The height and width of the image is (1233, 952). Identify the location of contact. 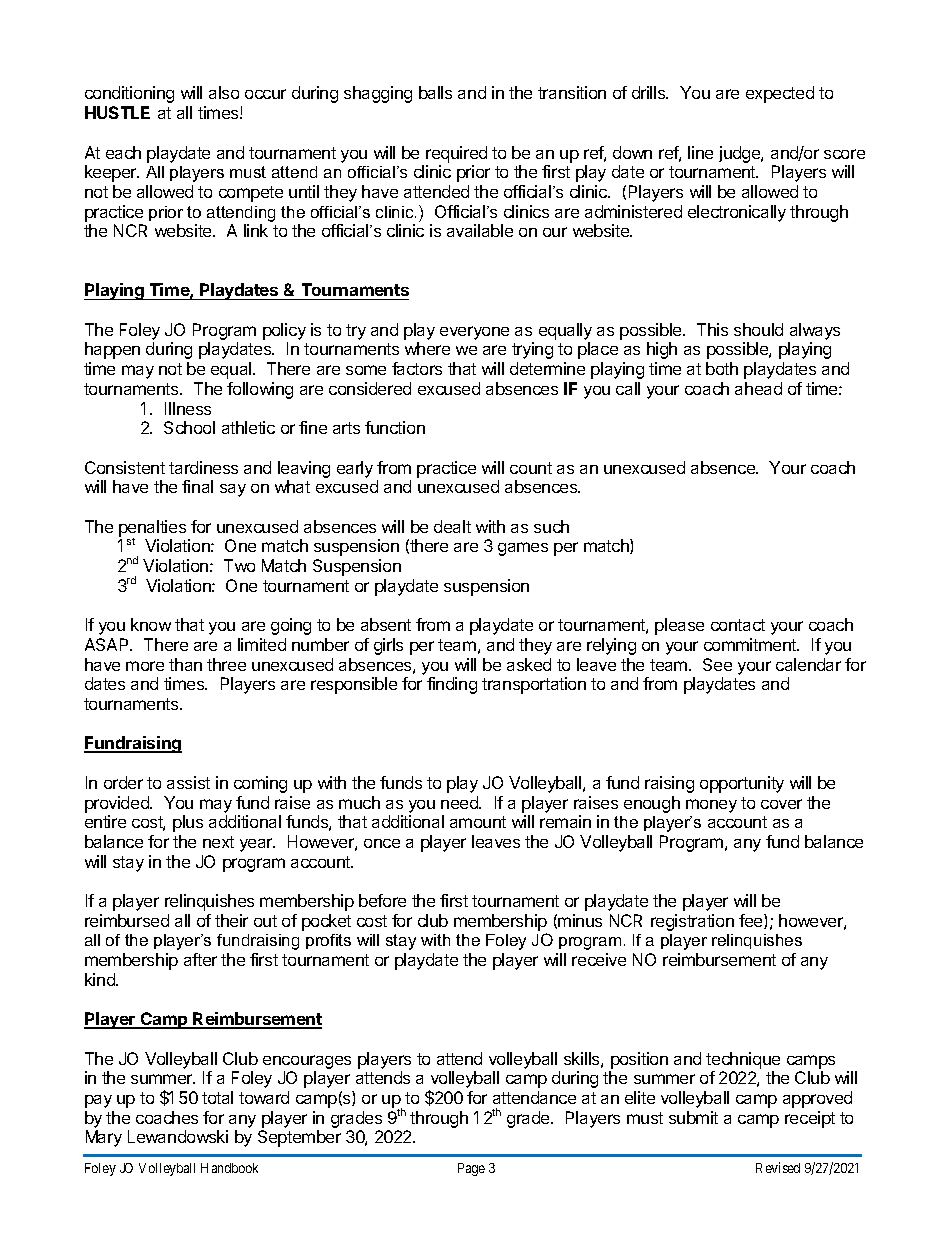
(738, 625).
